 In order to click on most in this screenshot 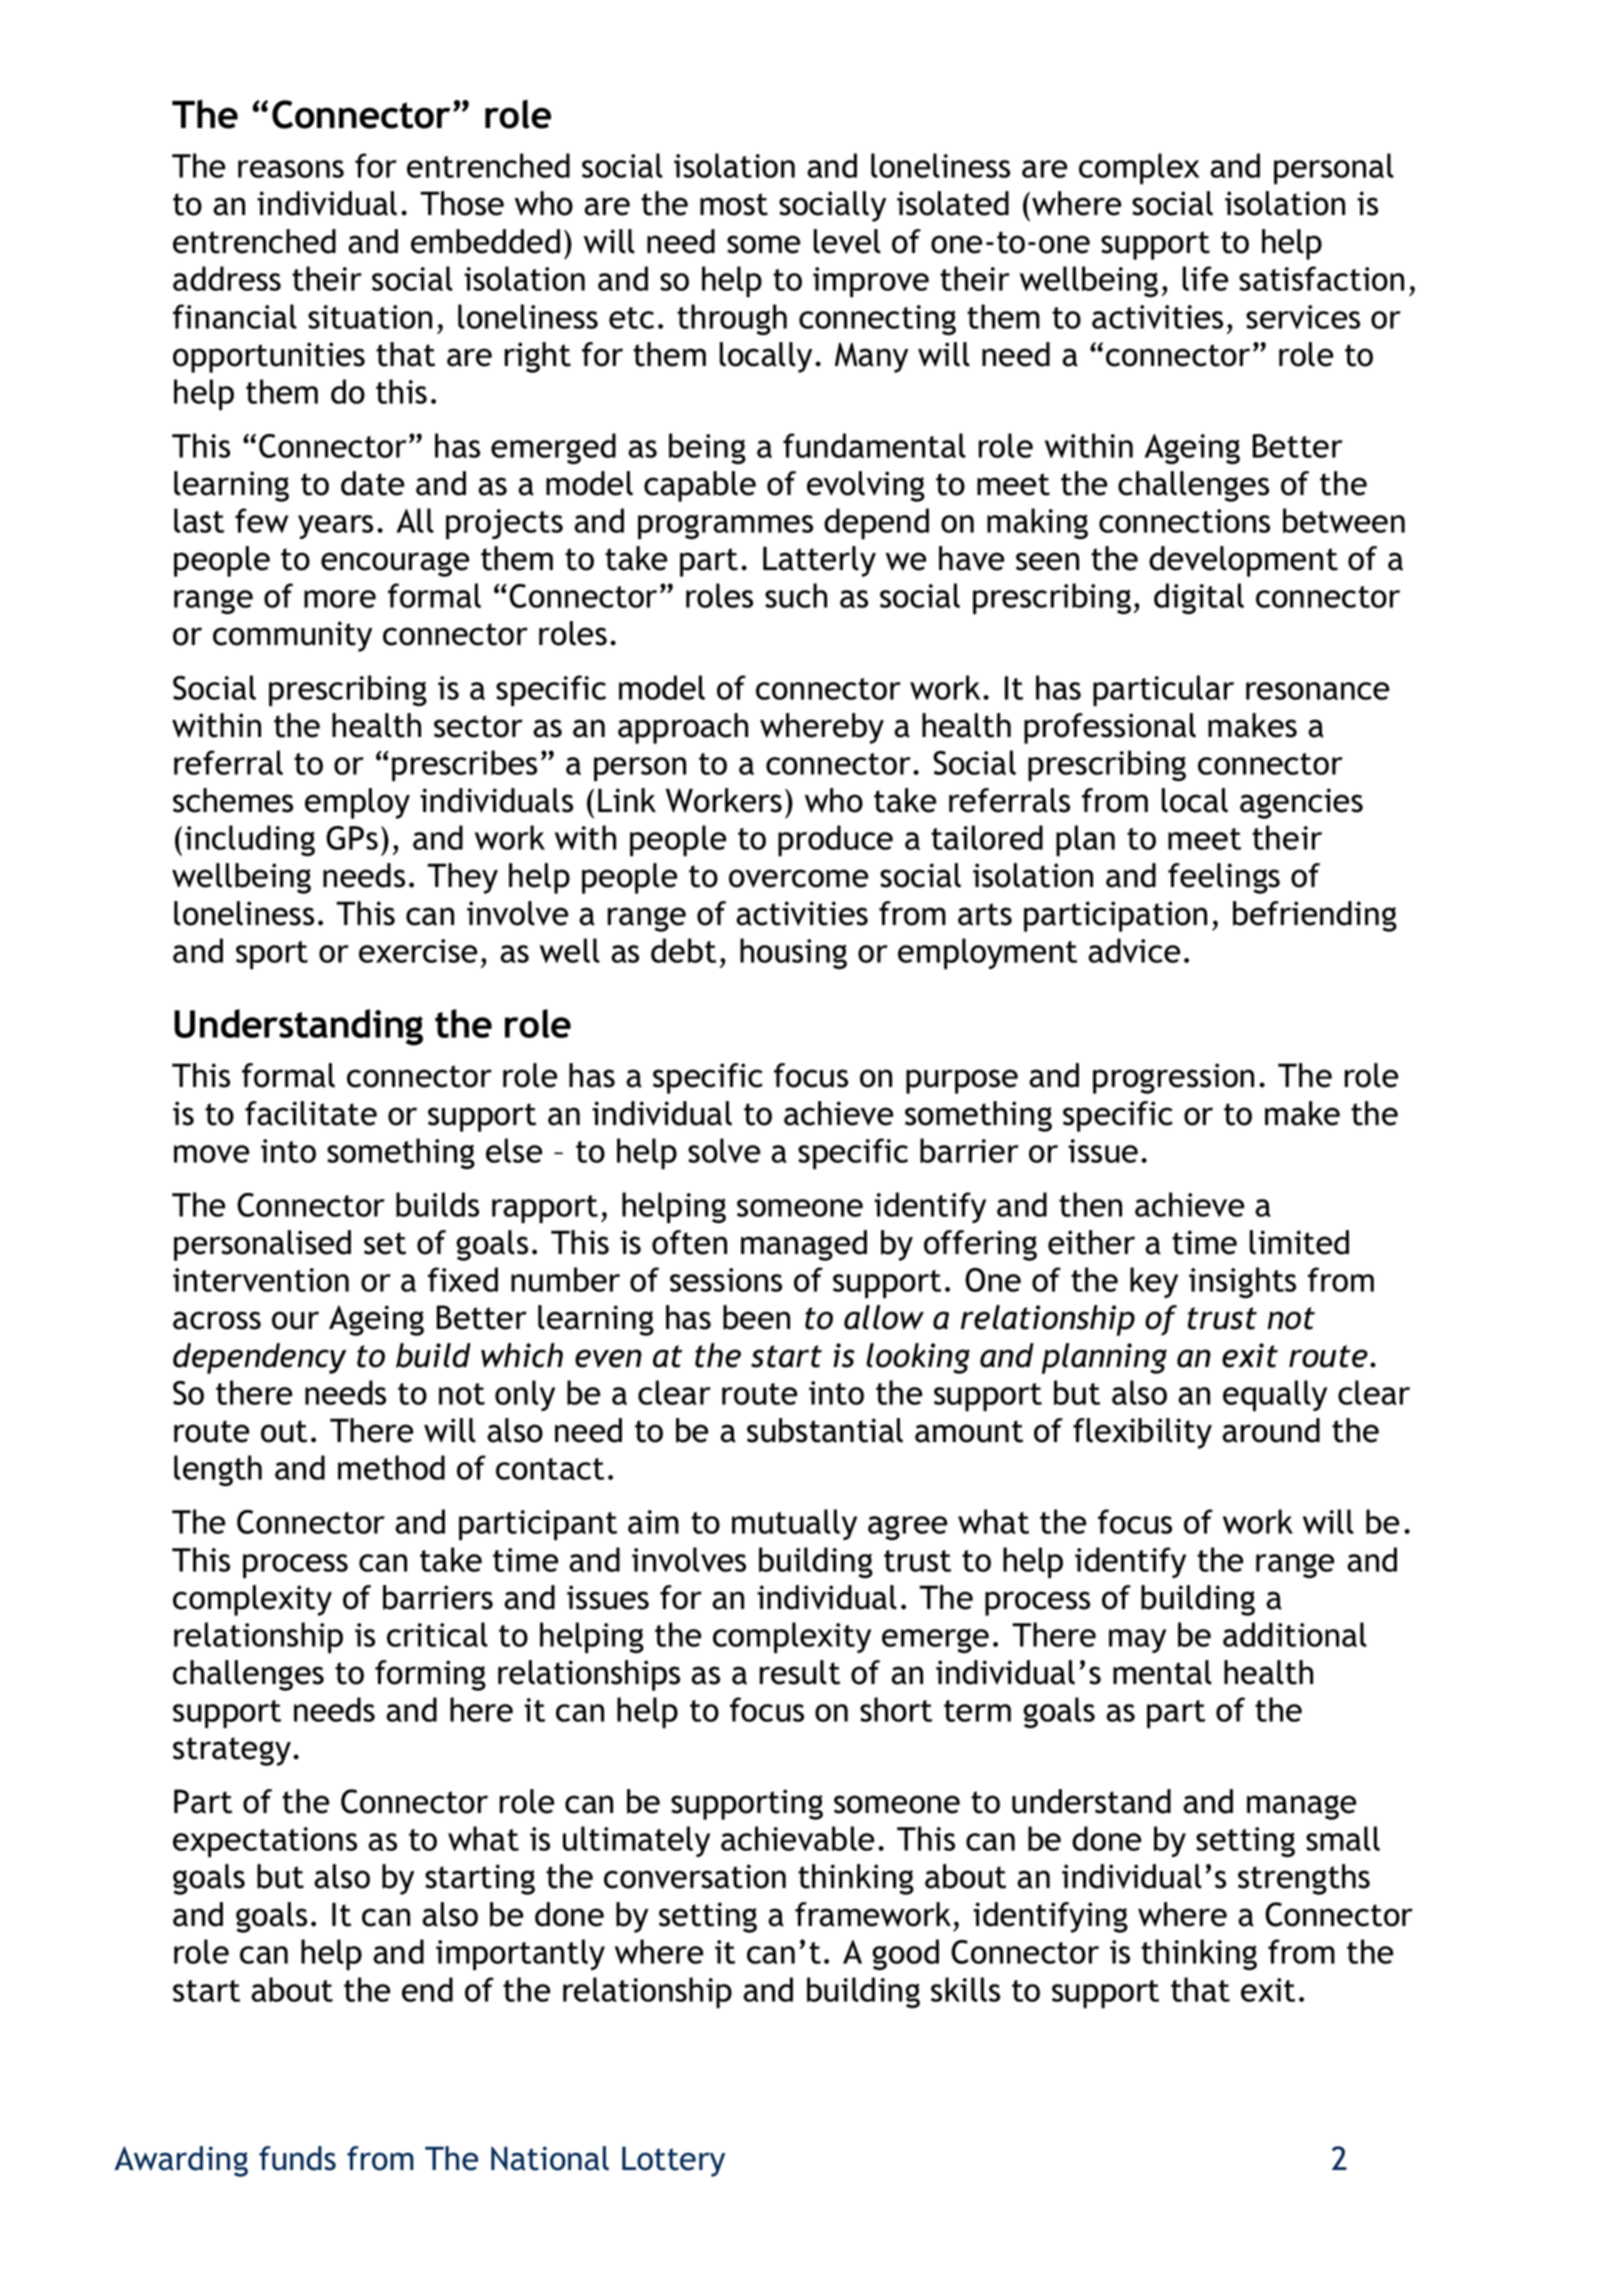, I will do `click(734, 204)`.
